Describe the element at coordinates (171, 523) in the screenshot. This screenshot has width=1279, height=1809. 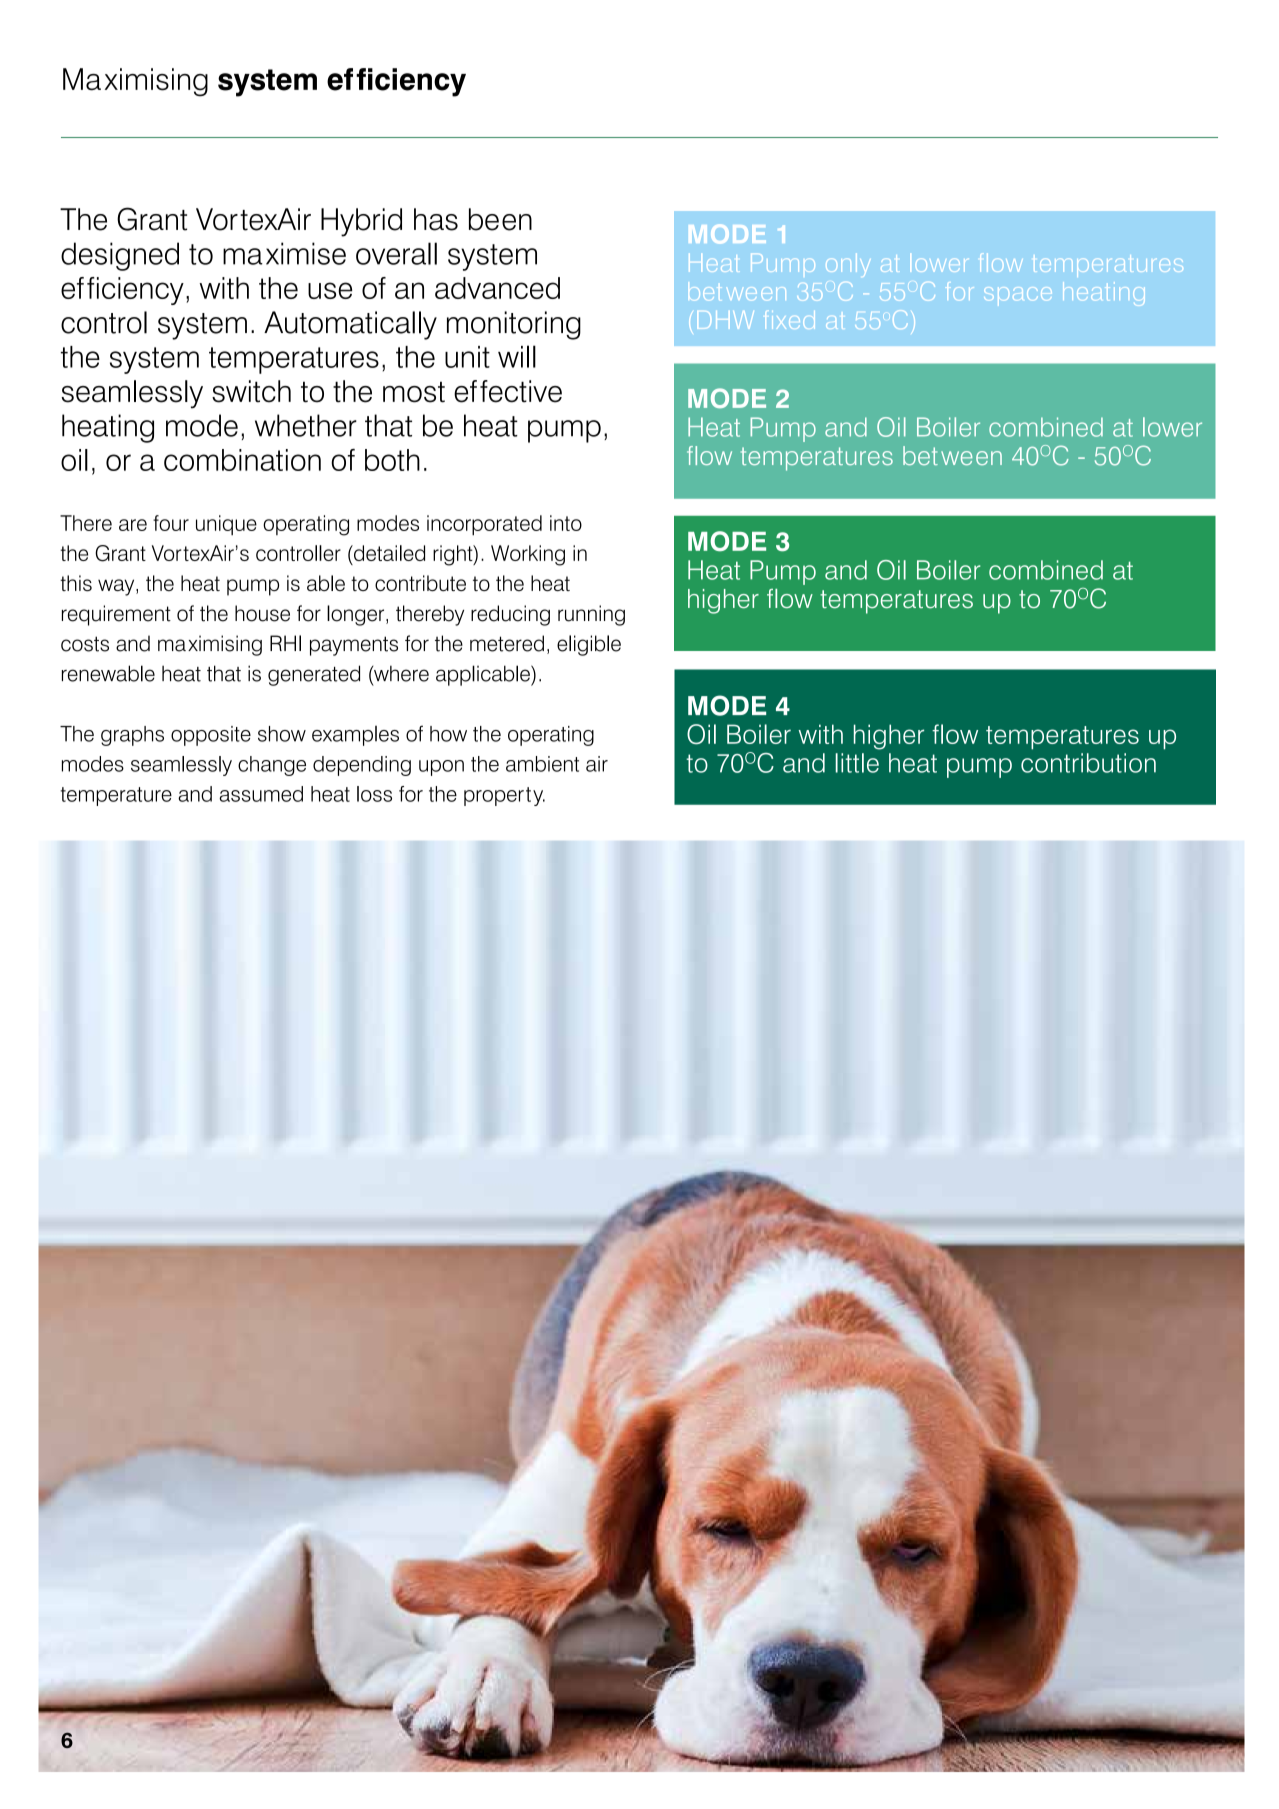
I see `four` at that location.
